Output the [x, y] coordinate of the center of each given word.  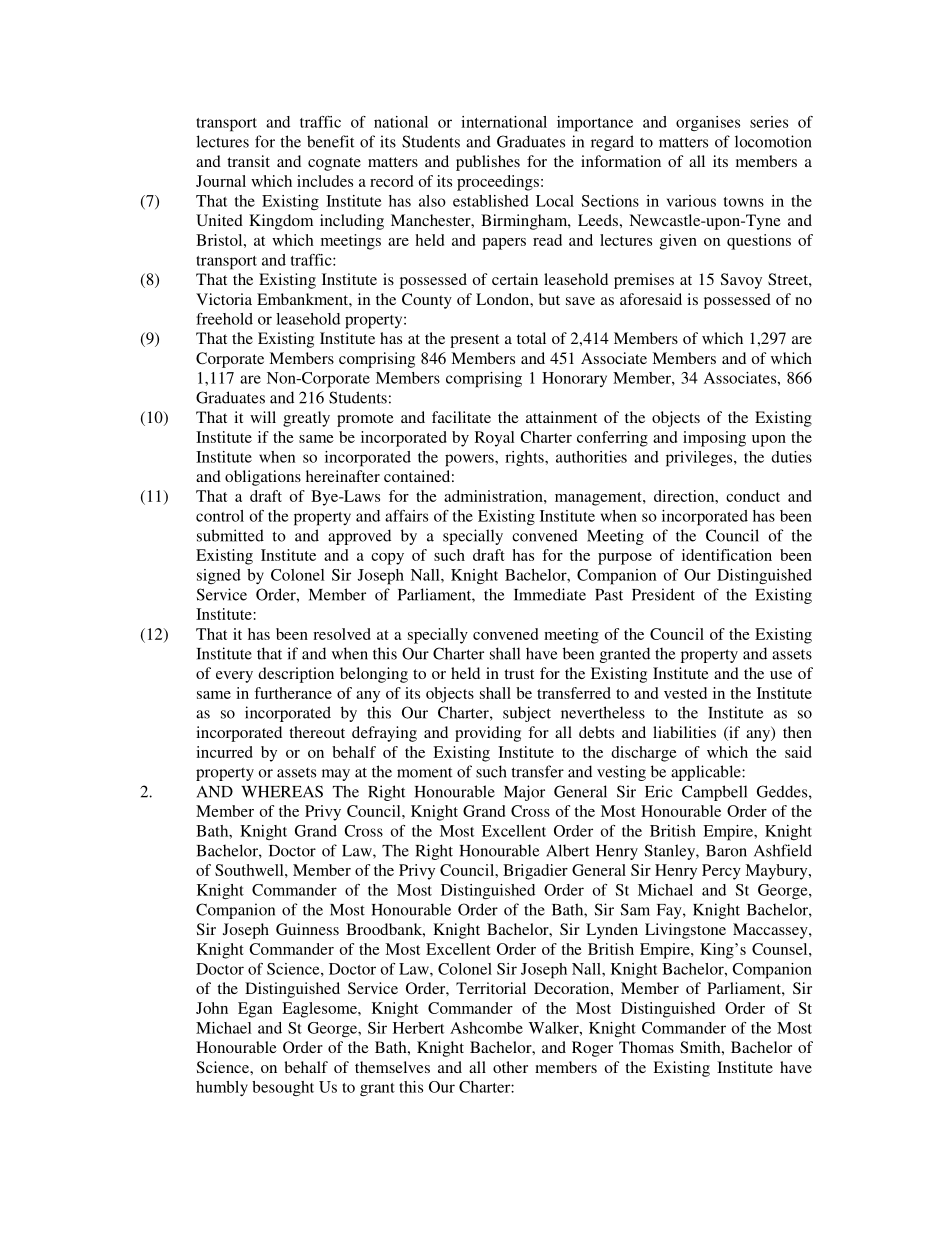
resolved [342, 634]
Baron [726, 851]
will [263, 417]
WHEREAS [282, 791]
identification [727, 555]
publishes [488, 163]
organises [708, 123]
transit [248, 161]
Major [524, 793]
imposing [714, 439]
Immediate [550, 594]
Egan [255, 1010]
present [474, 341]
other [510, 1067]
